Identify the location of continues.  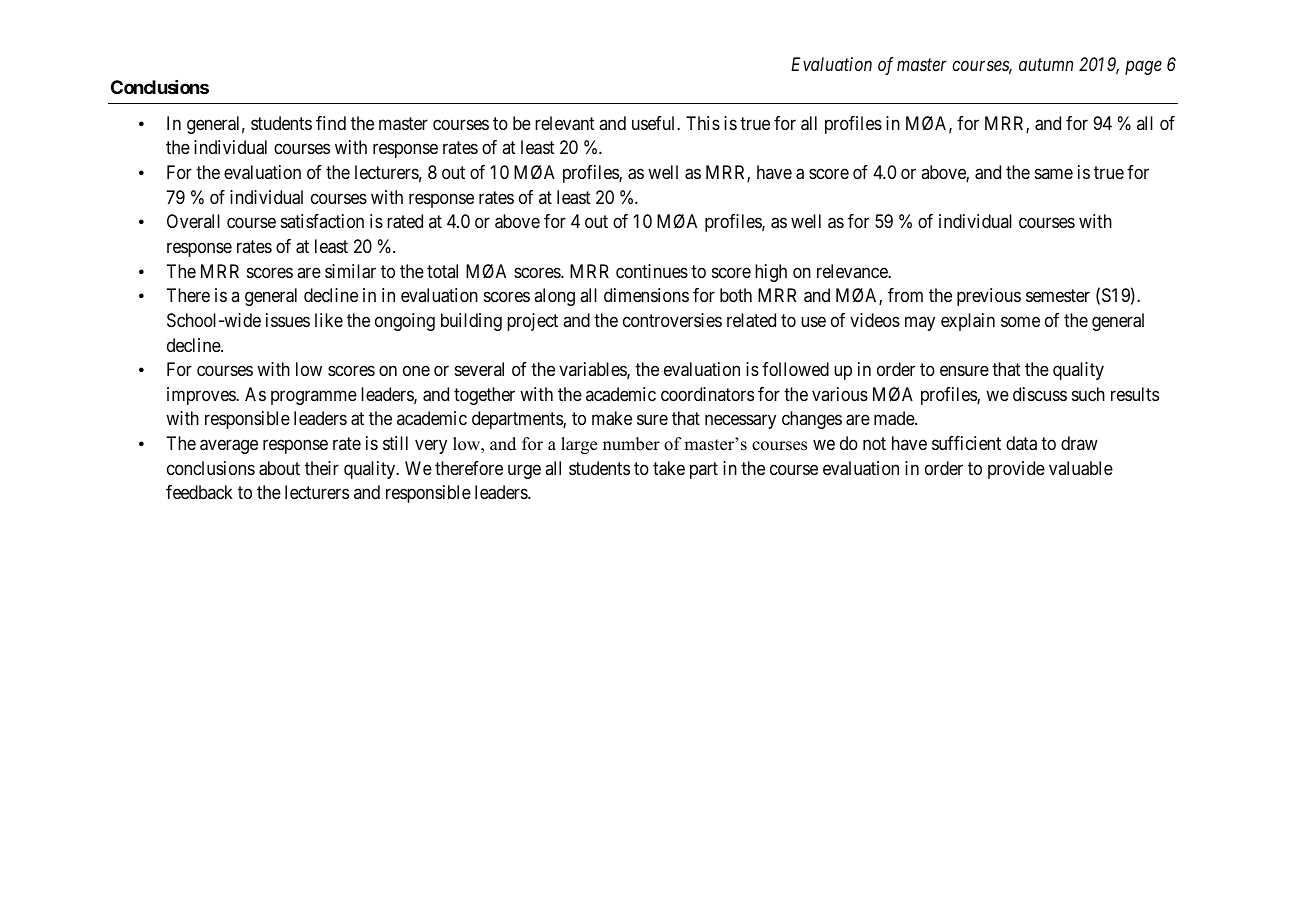
(652, 271).
